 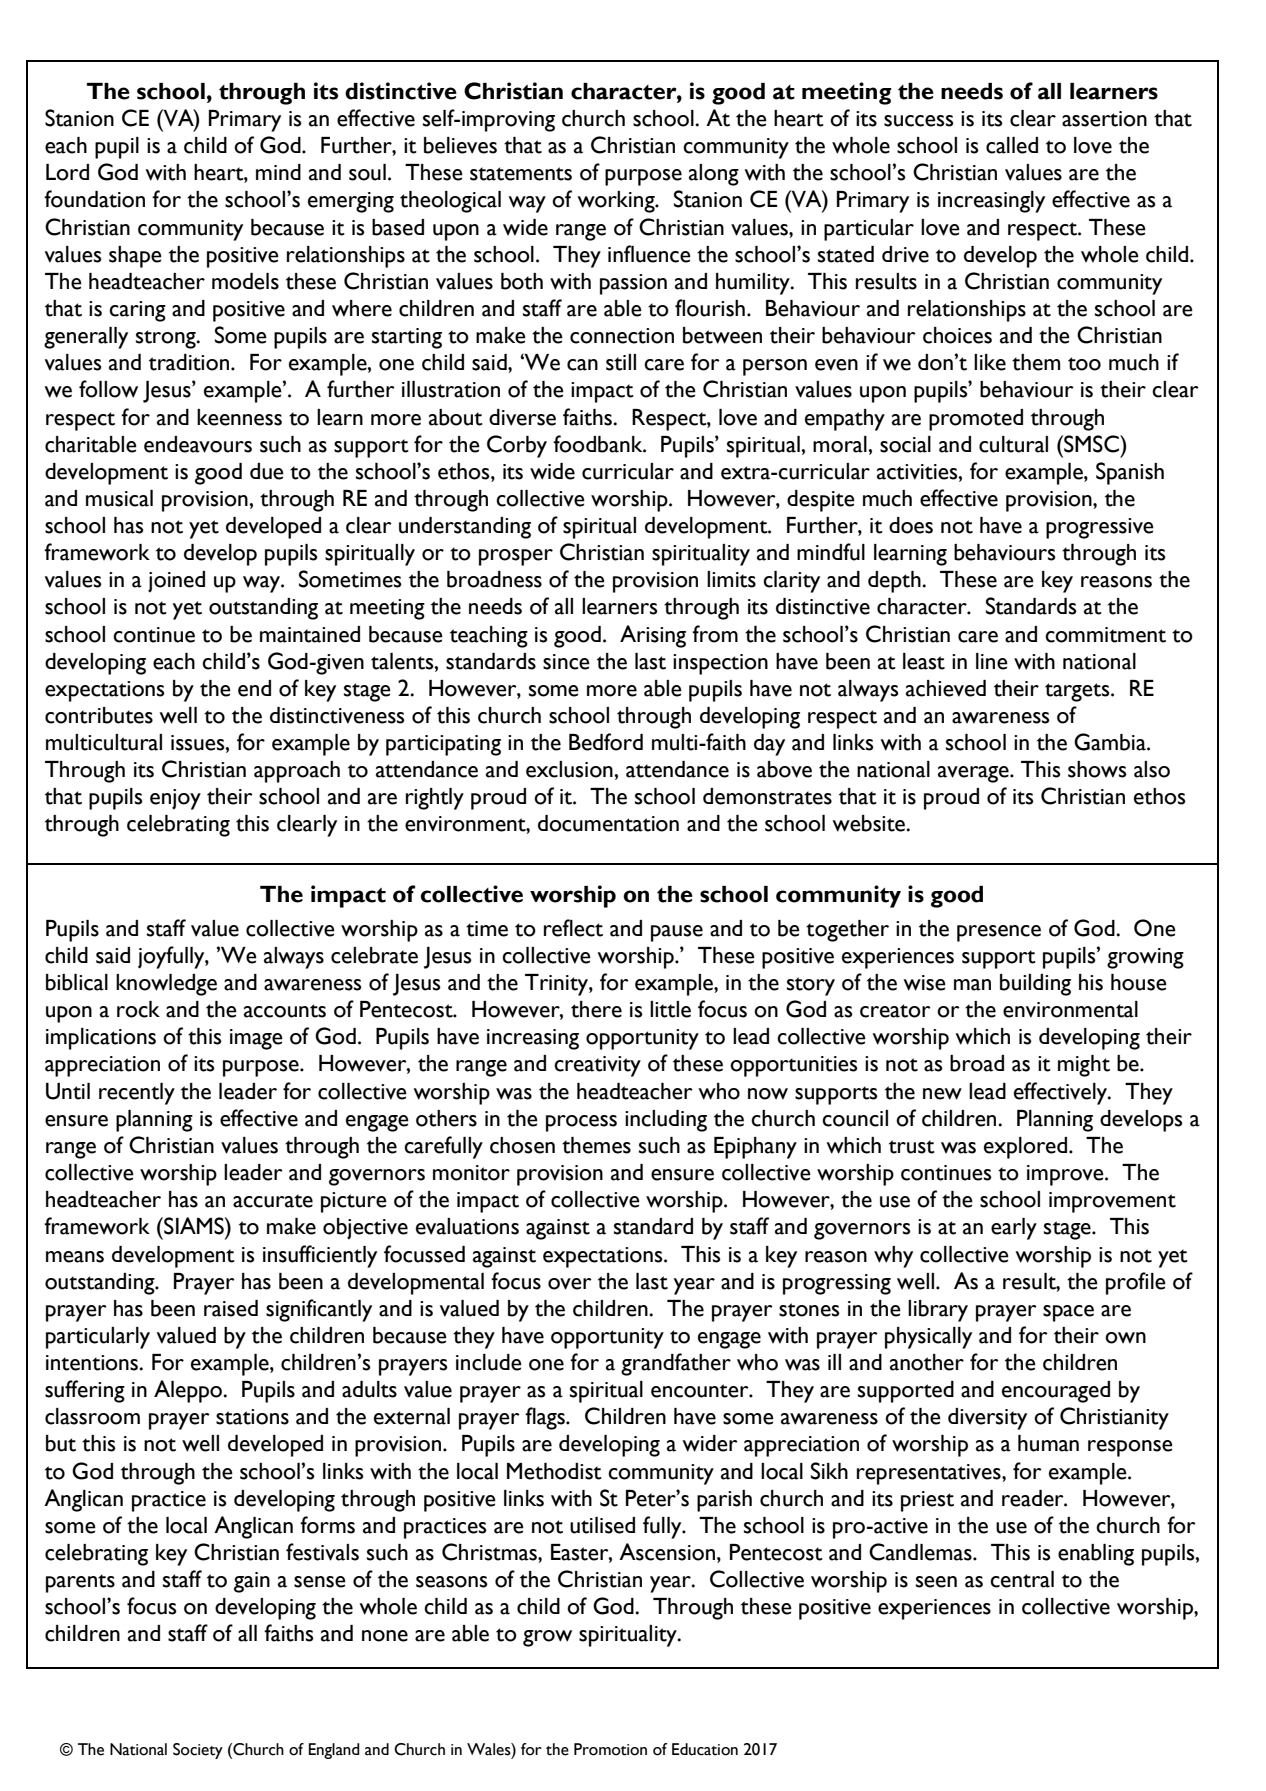 What do you see at coordinates (566, 662) in the page?
I see `since` at bounding box center [566, 662].
